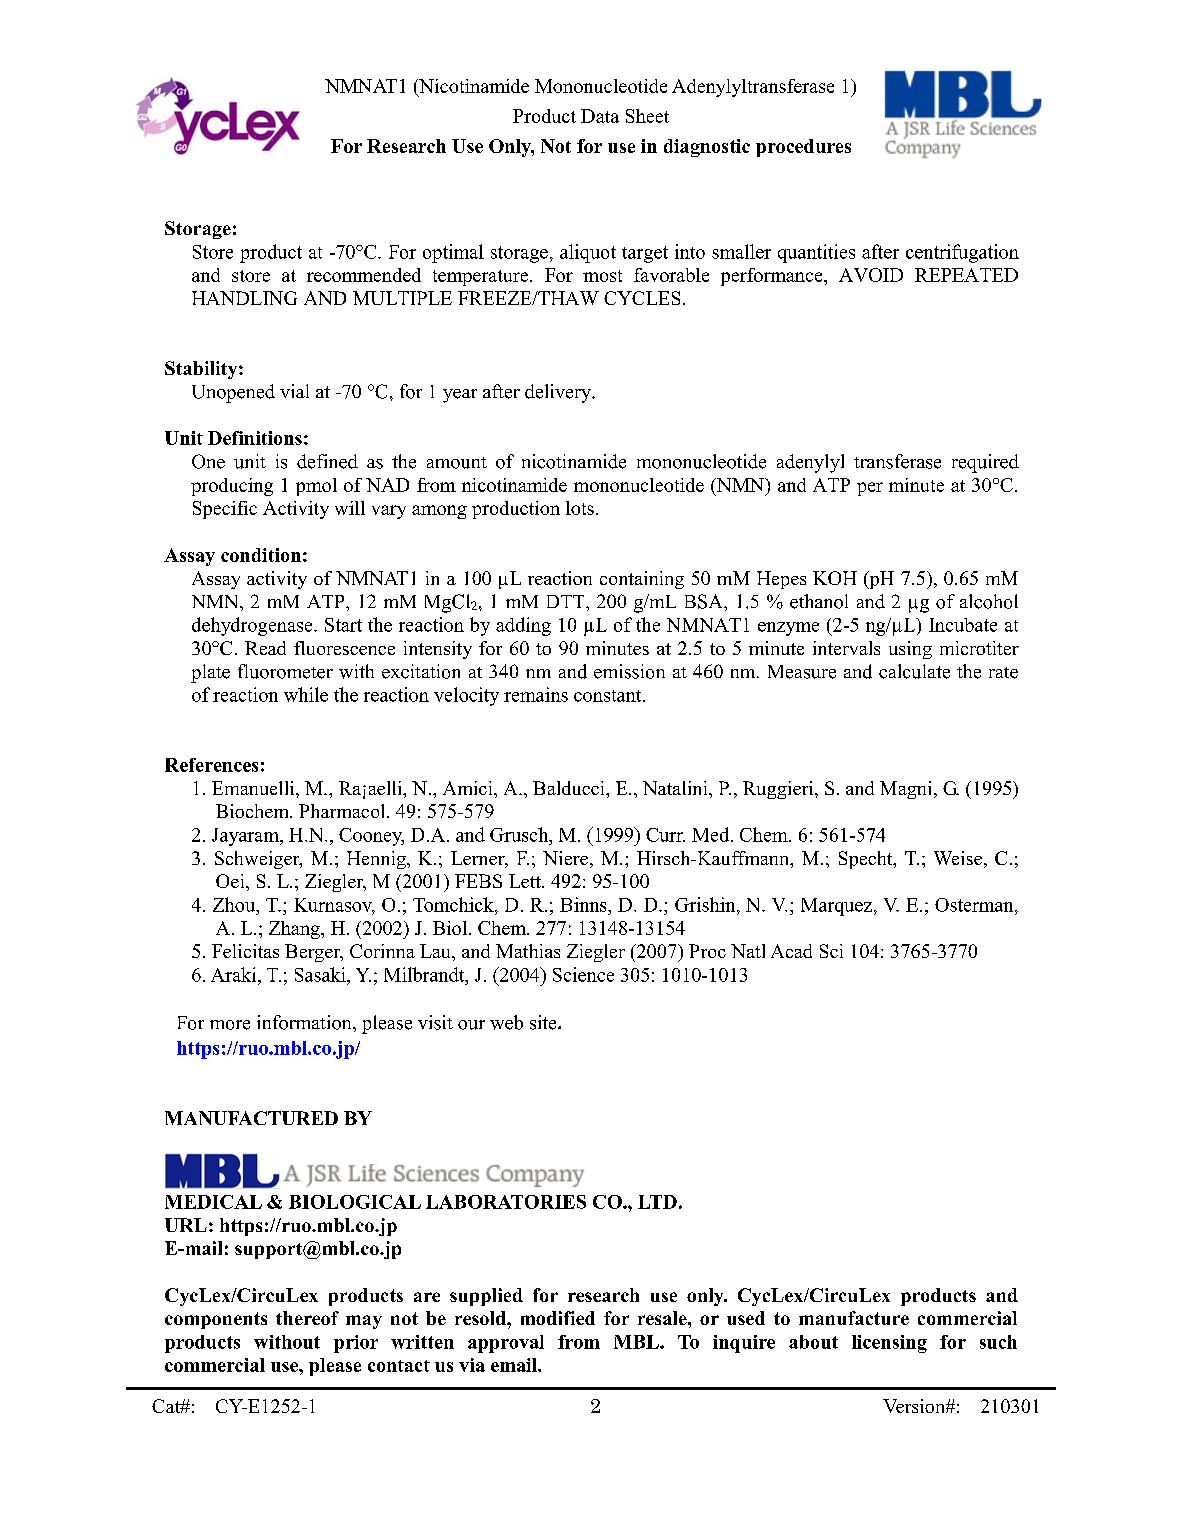 The image size is (1182, 1530). What do you see at coordinates (261, 555) in the screenshot?
I see `condition` at bounding box center [261, 555].
